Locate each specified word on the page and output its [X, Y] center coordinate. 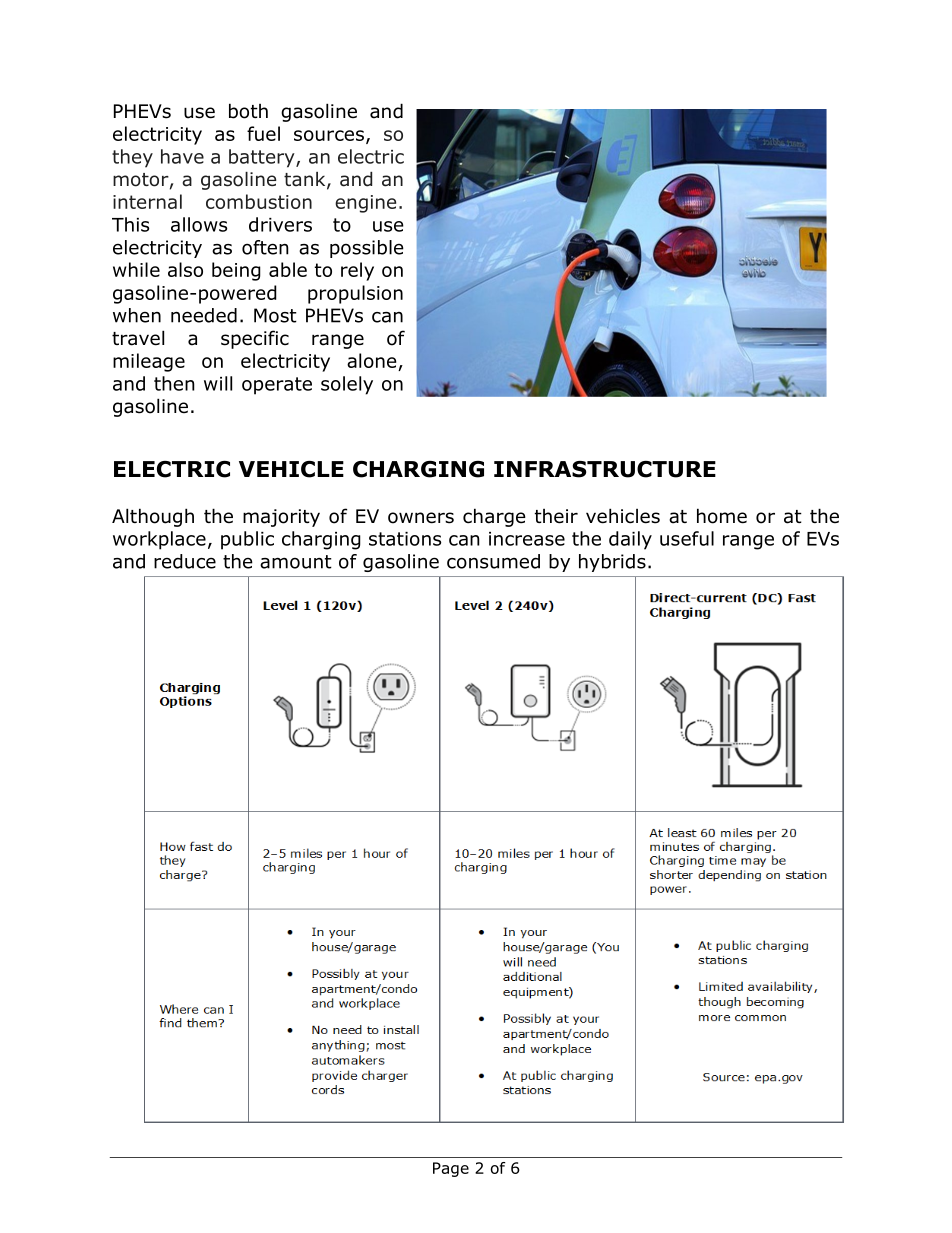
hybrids [612, 563]
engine [365, 204]
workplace [159, 540]
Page [451, 1169]
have [182, 156]
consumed [493, 561]
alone [371, 360]
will [218, 383]
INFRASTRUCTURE [605, 469]
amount [296, 562]
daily [630, 540]
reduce [185, 561]
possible [367, 249]
